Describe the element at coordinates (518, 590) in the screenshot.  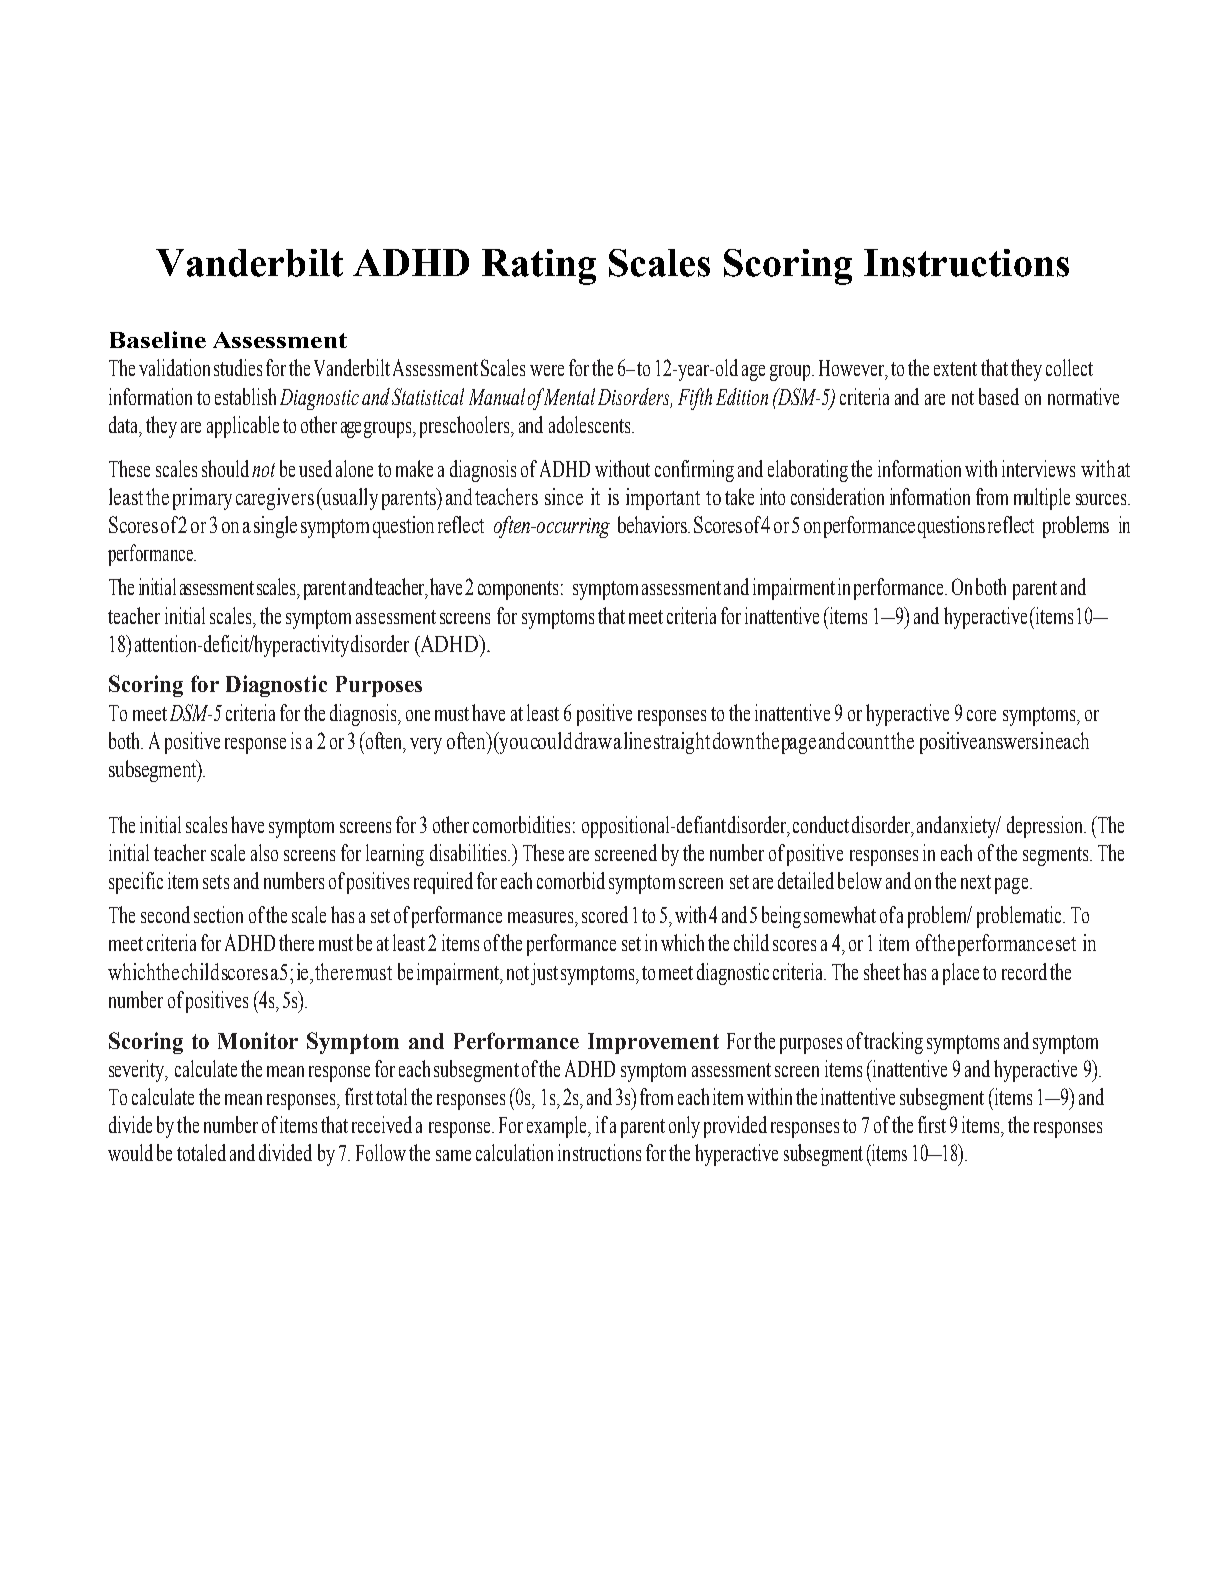
I see `components` at that location.
